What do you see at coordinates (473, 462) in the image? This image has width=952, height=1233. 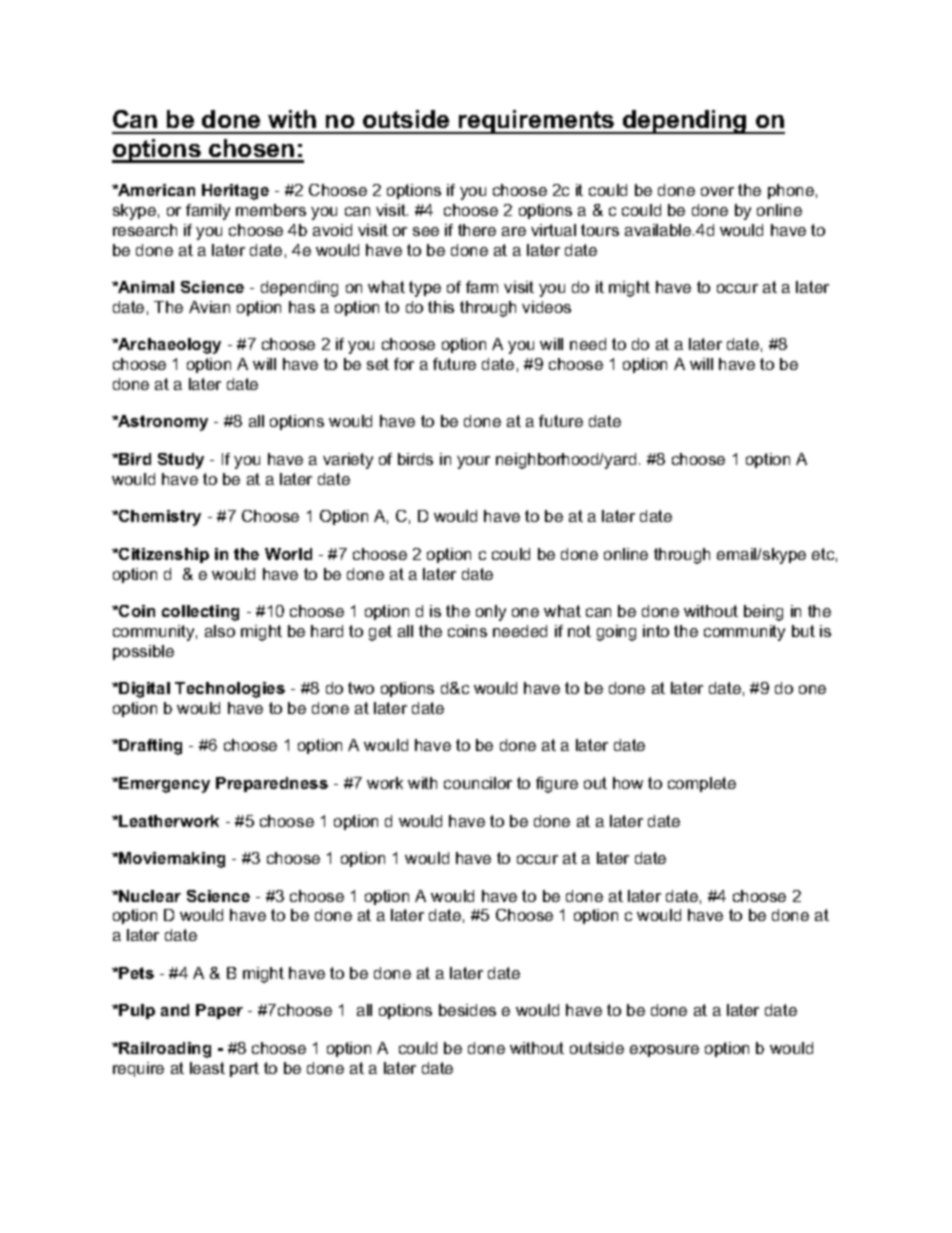 I see `your` at bounding box center [473, 462].
